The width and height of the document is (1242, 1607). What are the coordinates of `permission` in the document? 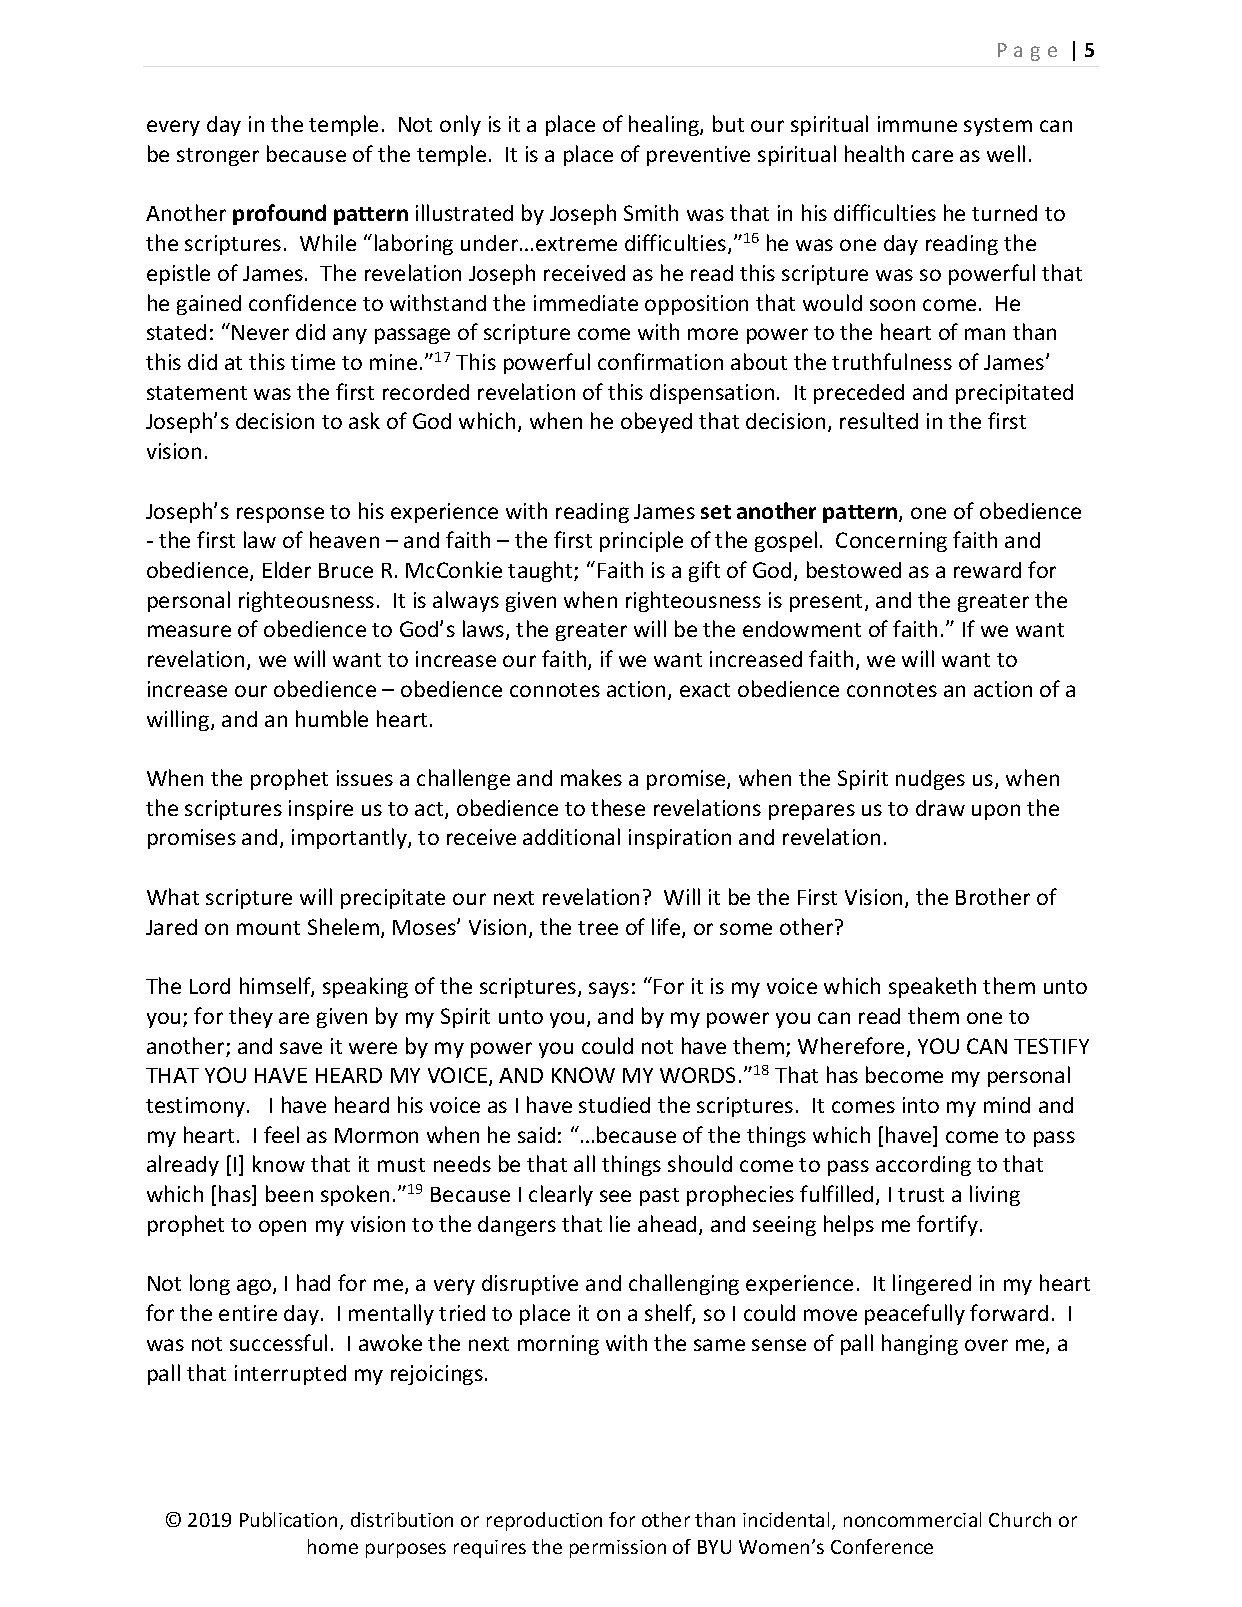 It's located at (618, 1549).
